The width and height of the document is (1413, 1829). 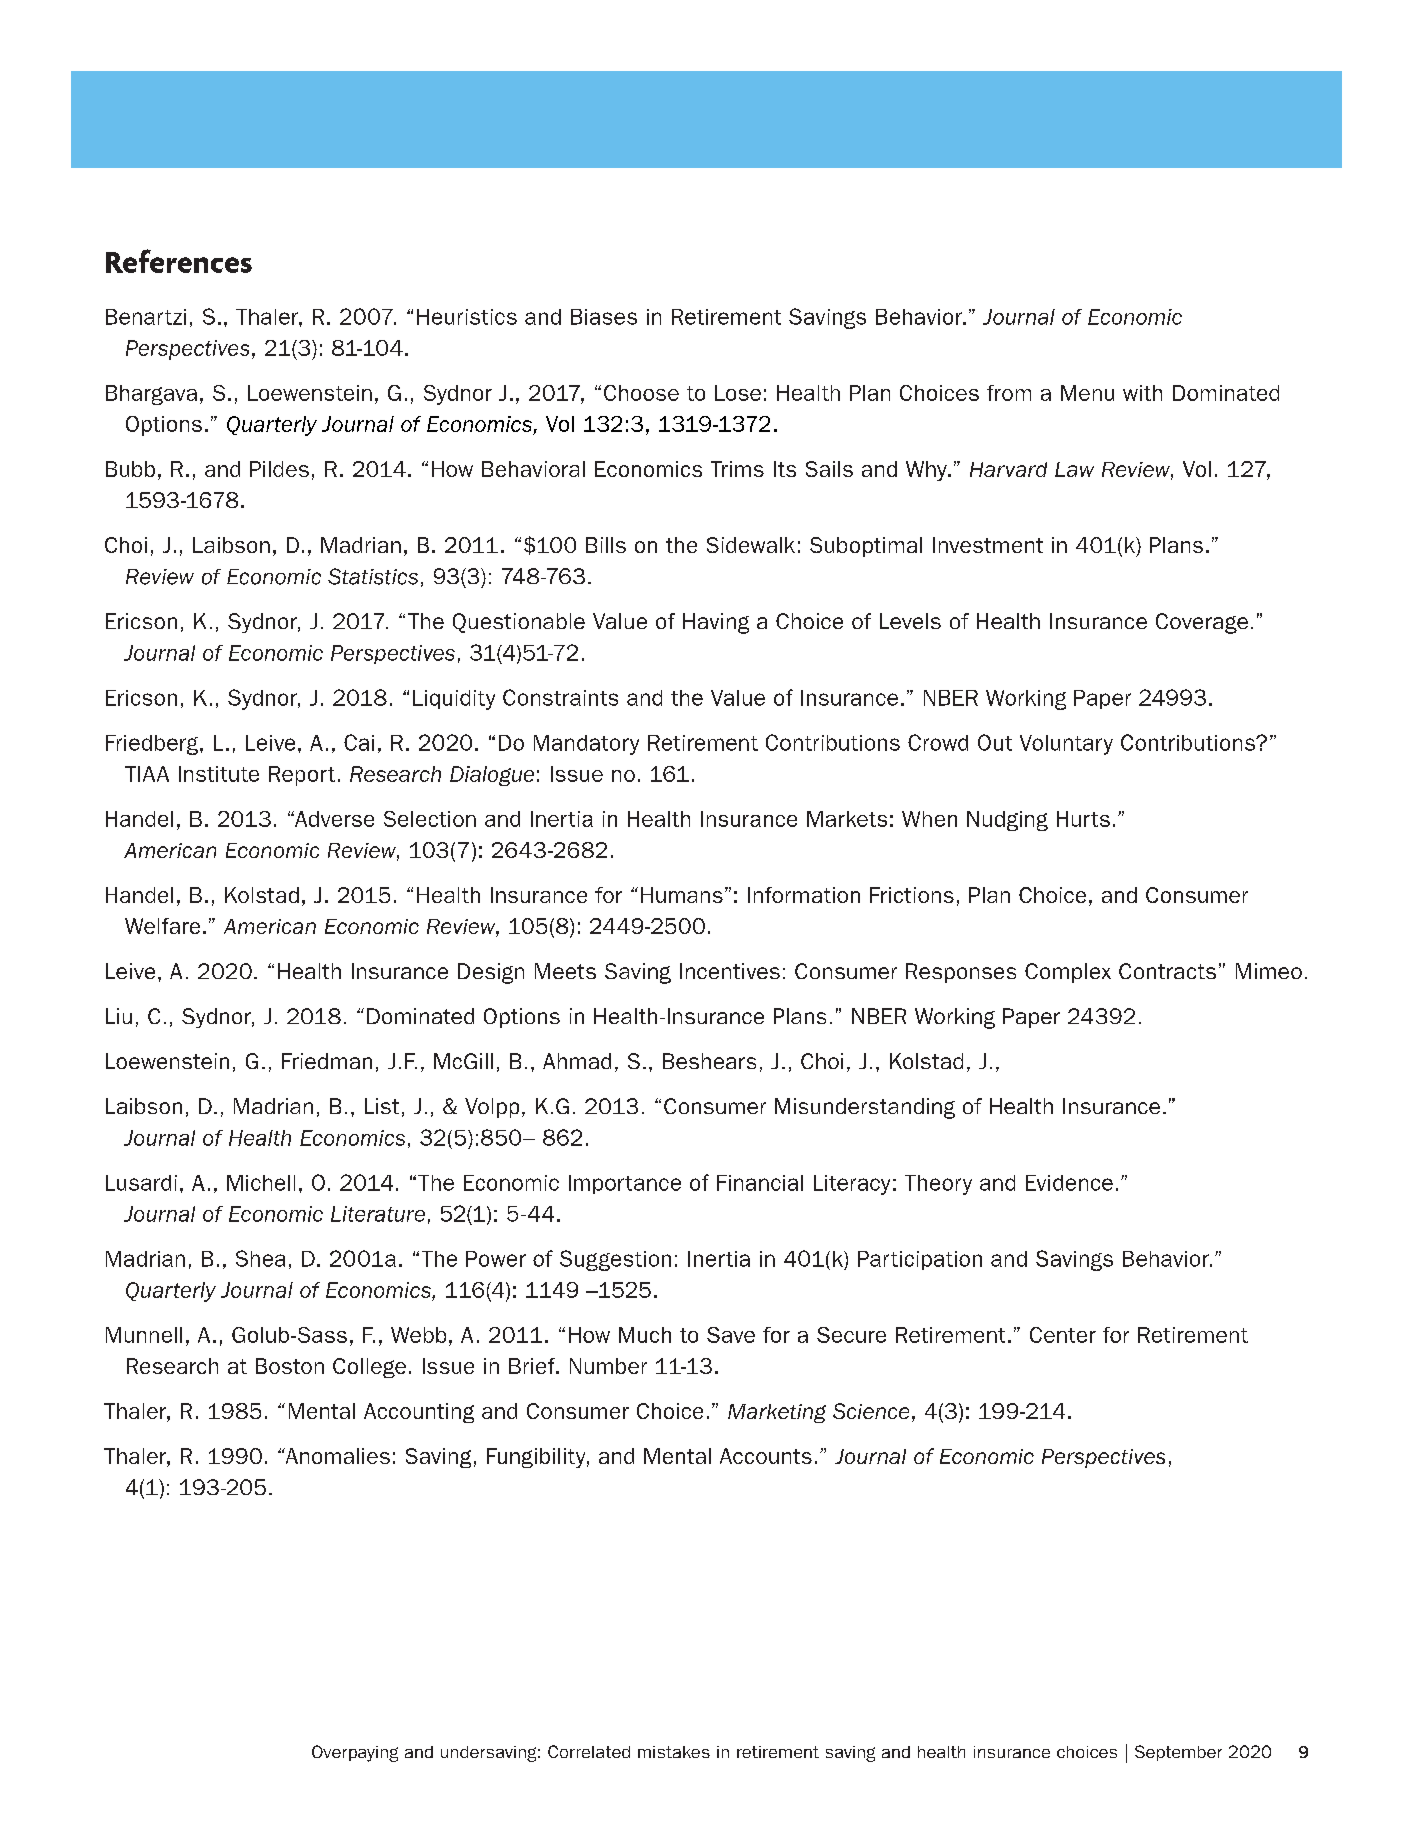 I want to click on Biases, so click(x=604, y=317).
